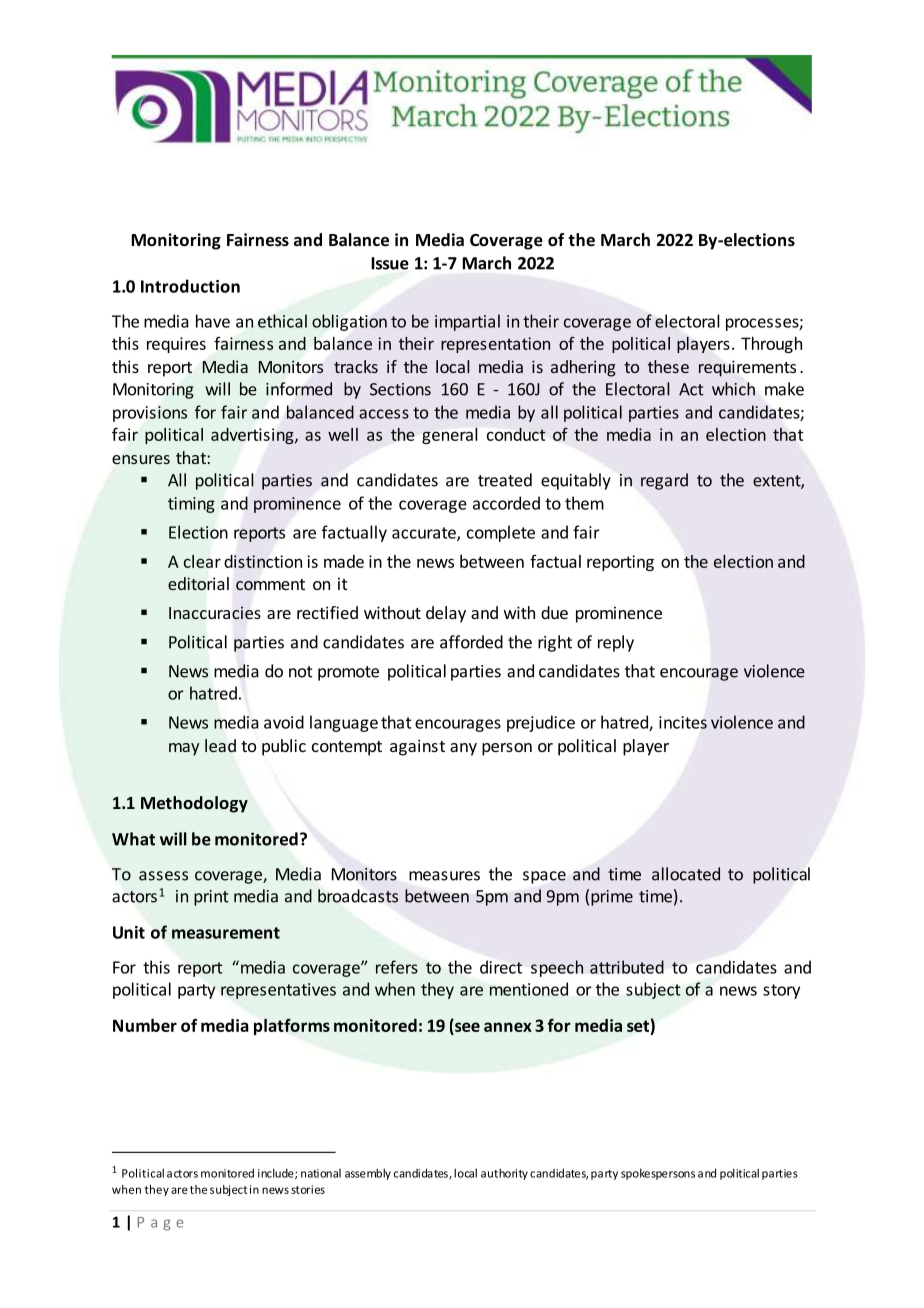  What do you see at coordinates (463, 749) in the screenshot?
I see `any` at bounding box center [463, 749].
